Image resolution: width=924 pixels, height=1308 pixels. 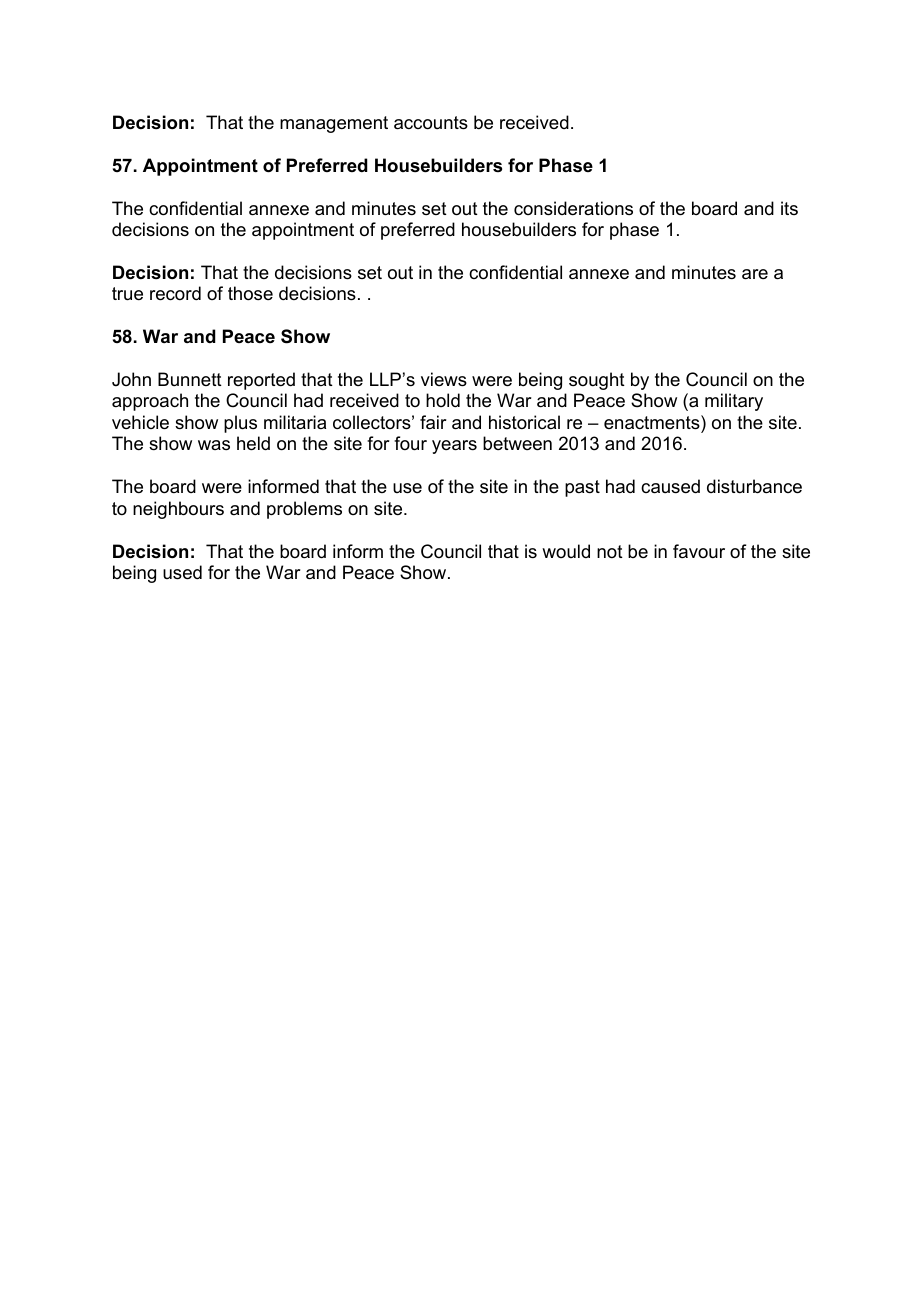 What do you see at coordinates (699, 551) in the screenshot?
I see `favour` at bounding box center [699, 551].
